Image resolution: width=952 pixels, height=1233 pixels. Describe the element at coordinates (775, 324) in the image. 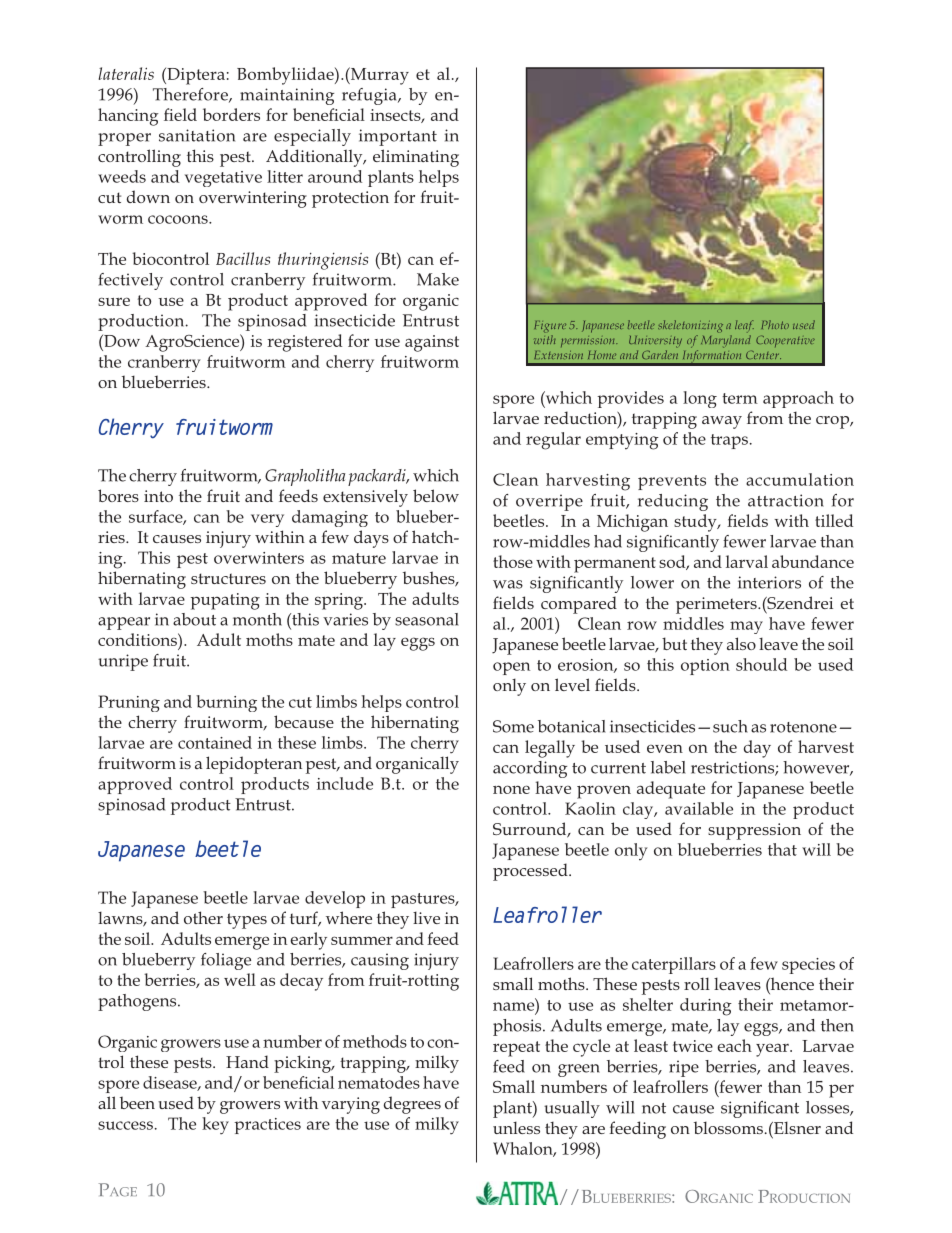

I see `Photo` at that location.
